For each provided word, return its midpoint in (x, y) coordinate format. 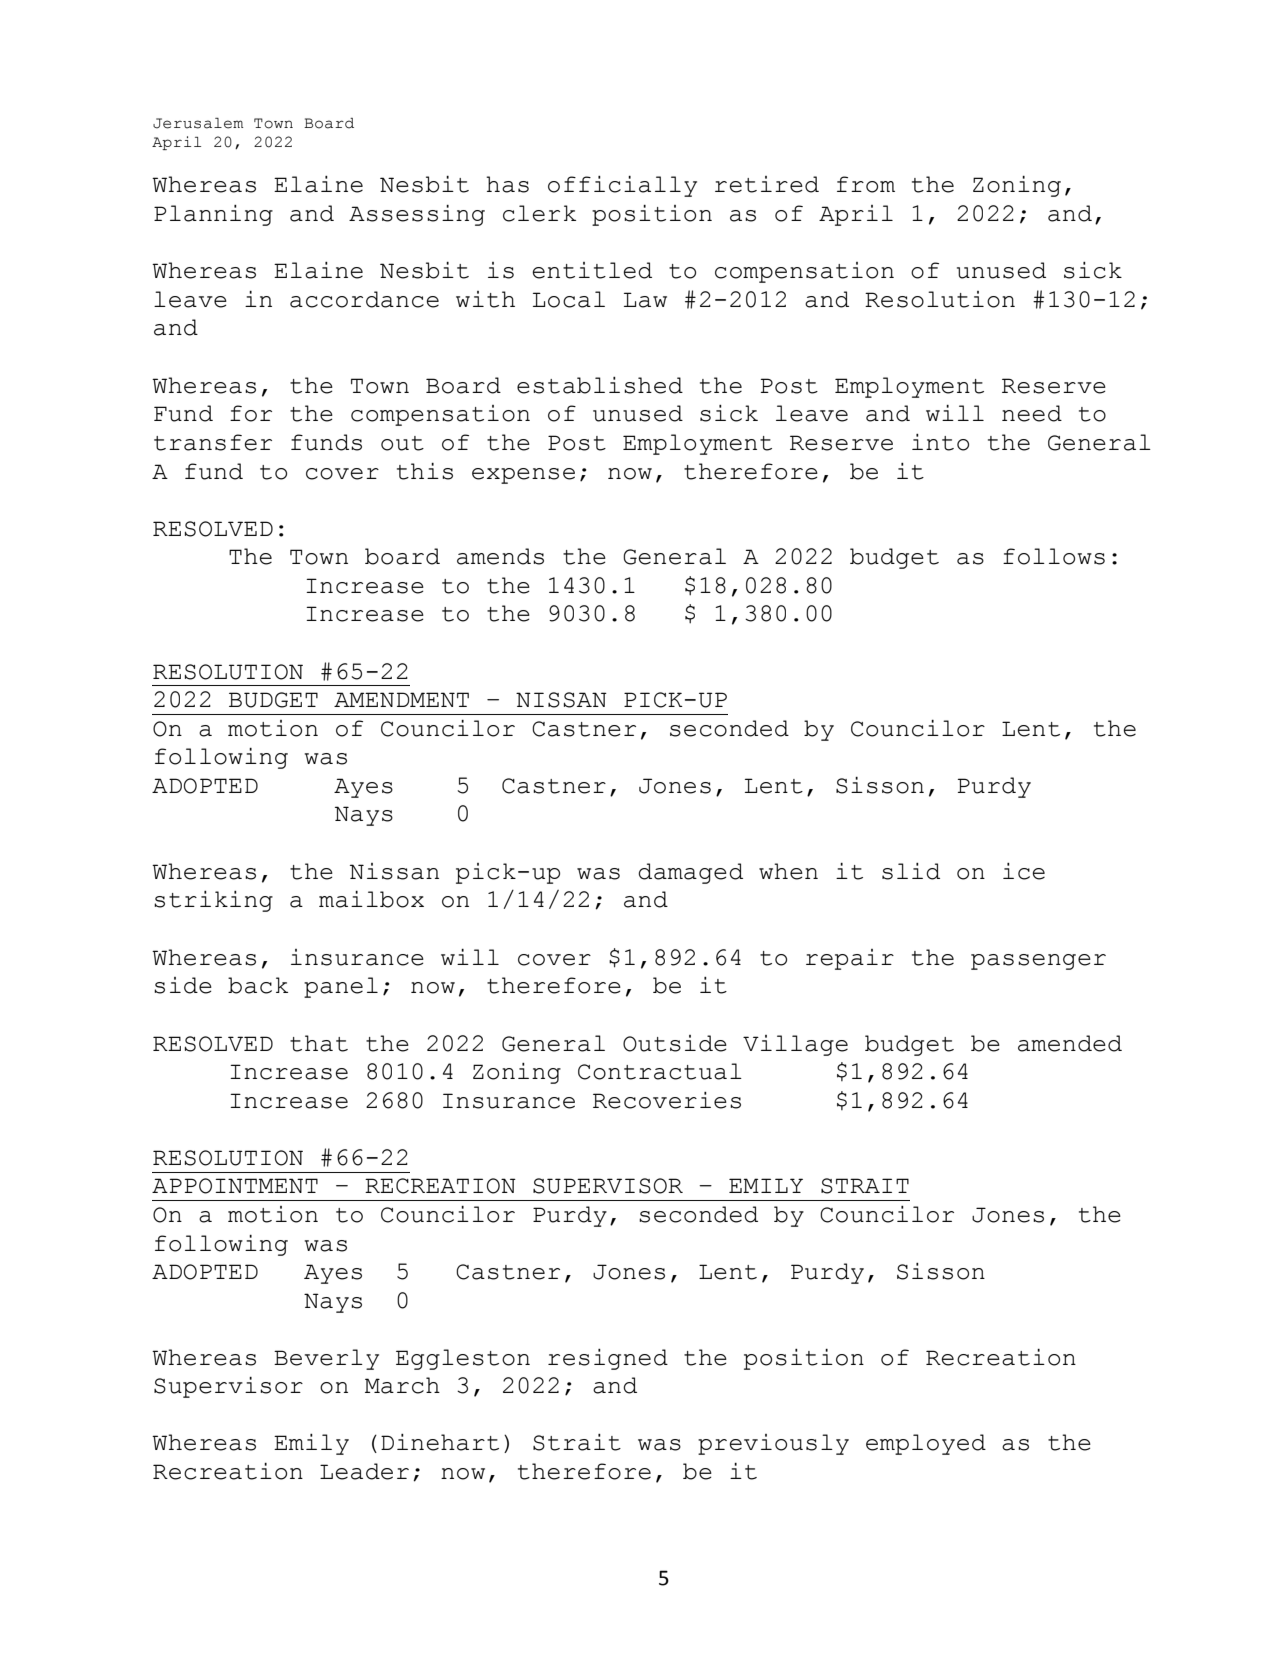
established (600, 385)
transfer (213, 442)
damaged (690, 873)
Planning (213, 215)
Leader (364, 1471)
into (940, 442)
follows (1054, 556)
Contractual (660, 1071)
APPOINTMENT (235, 1186)
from (866, 184)
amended (1070, 1043)
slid (911, 871)
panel (341, 987)
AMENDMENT (401, 699)
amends (500, 556)
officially (622, 186)
